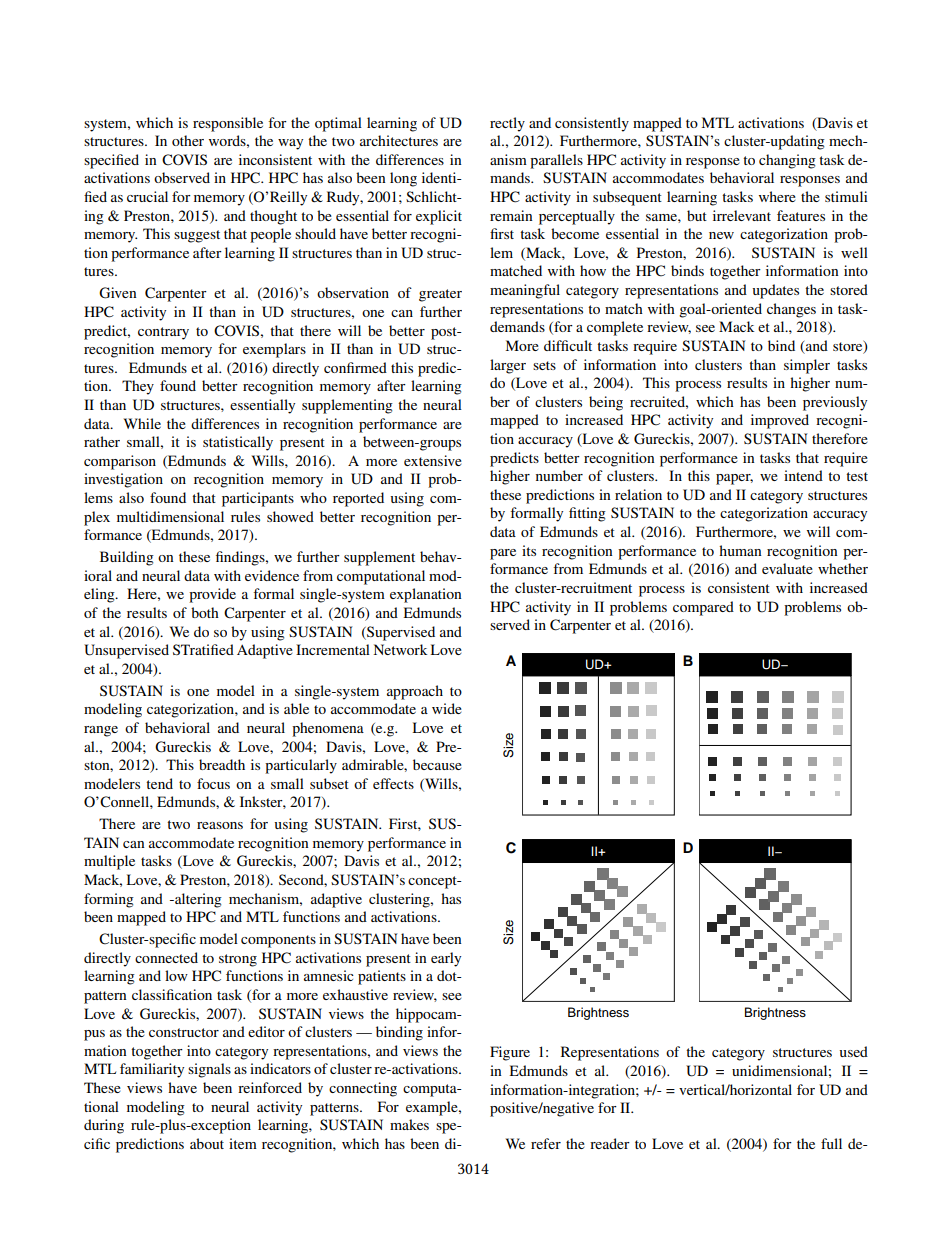 Image resolution: width=952 pixels, height=1233 pixels. I want to click on about, so click(207, 1143).
